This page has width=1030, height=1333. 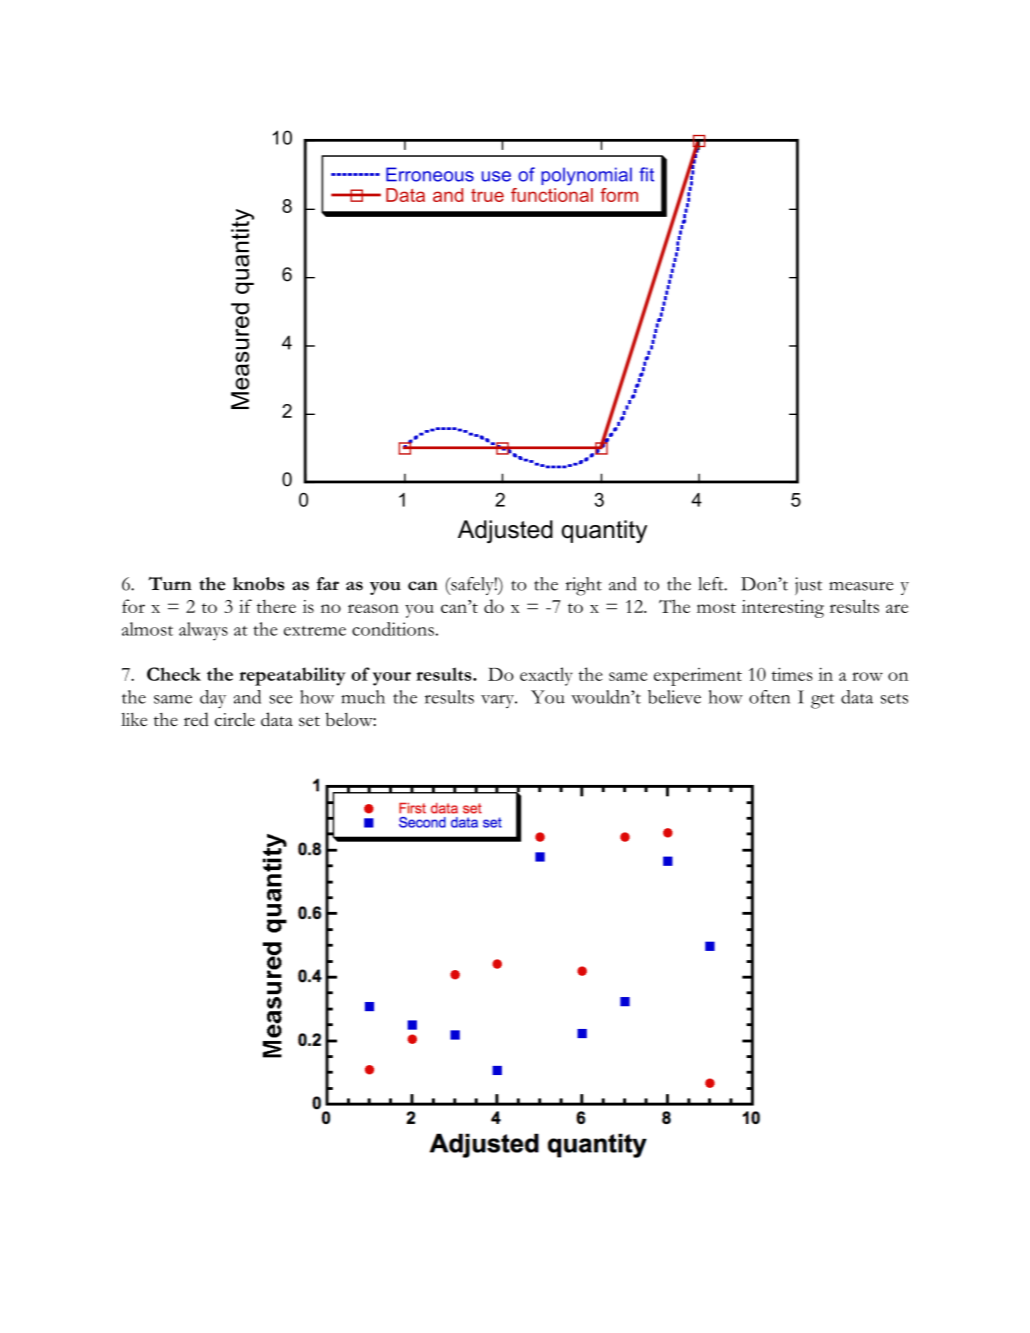 What do you see at coordinates (213, 699) in the page?
I see `day` at bounding box center [213, 699].
